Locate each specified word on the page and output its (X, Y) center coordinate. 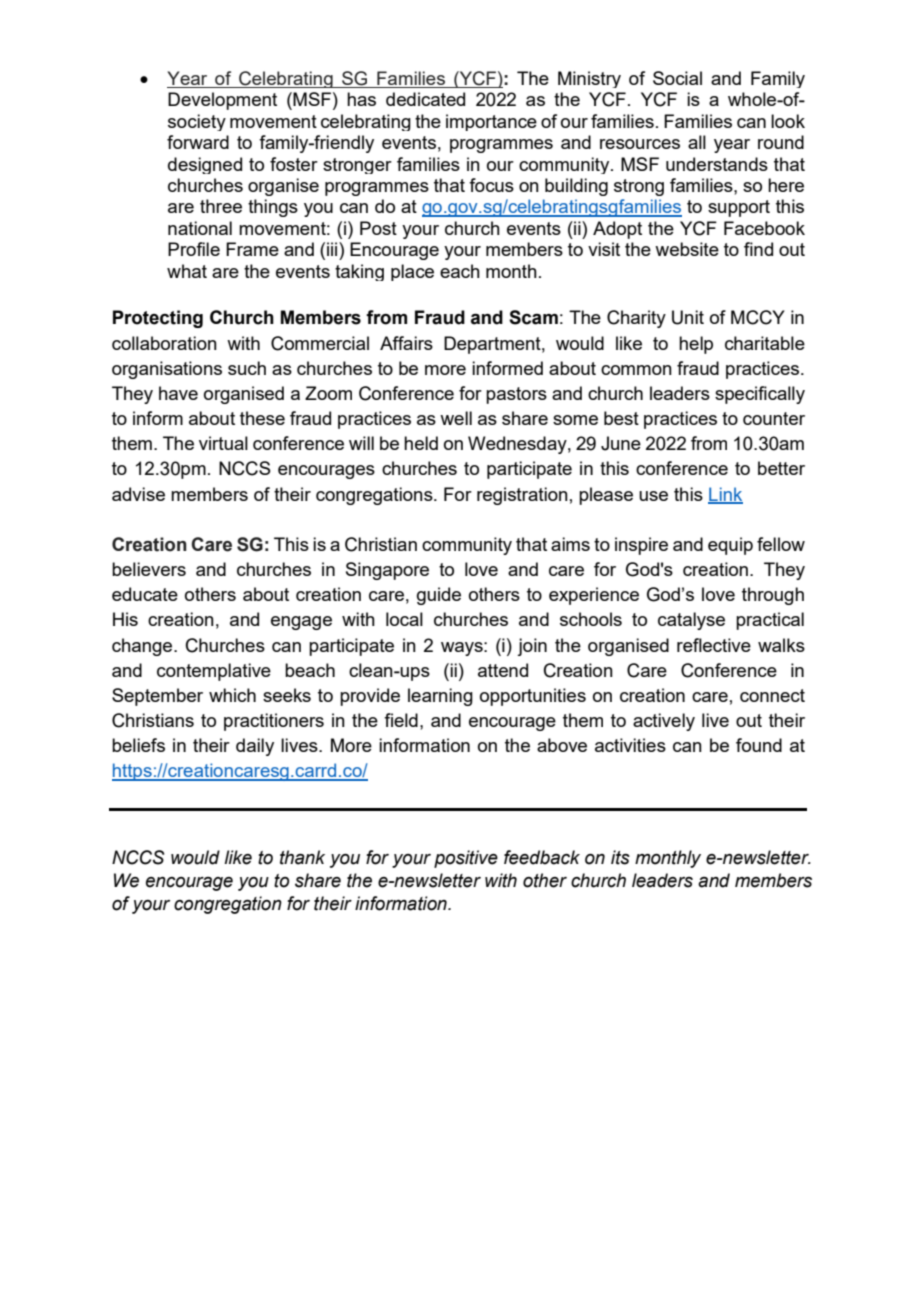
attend (503, 670)
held (421, 443)
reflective (714, 645)
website (687, 249)
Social (677, 78)
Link (725, 495)
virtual (223, 443)
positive (466, 859)
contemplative (214, 672)
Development (222, 101)
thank (302, 857)
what (187, 271)
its (620, 857)
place (412, 272)
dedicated (425, 99)
